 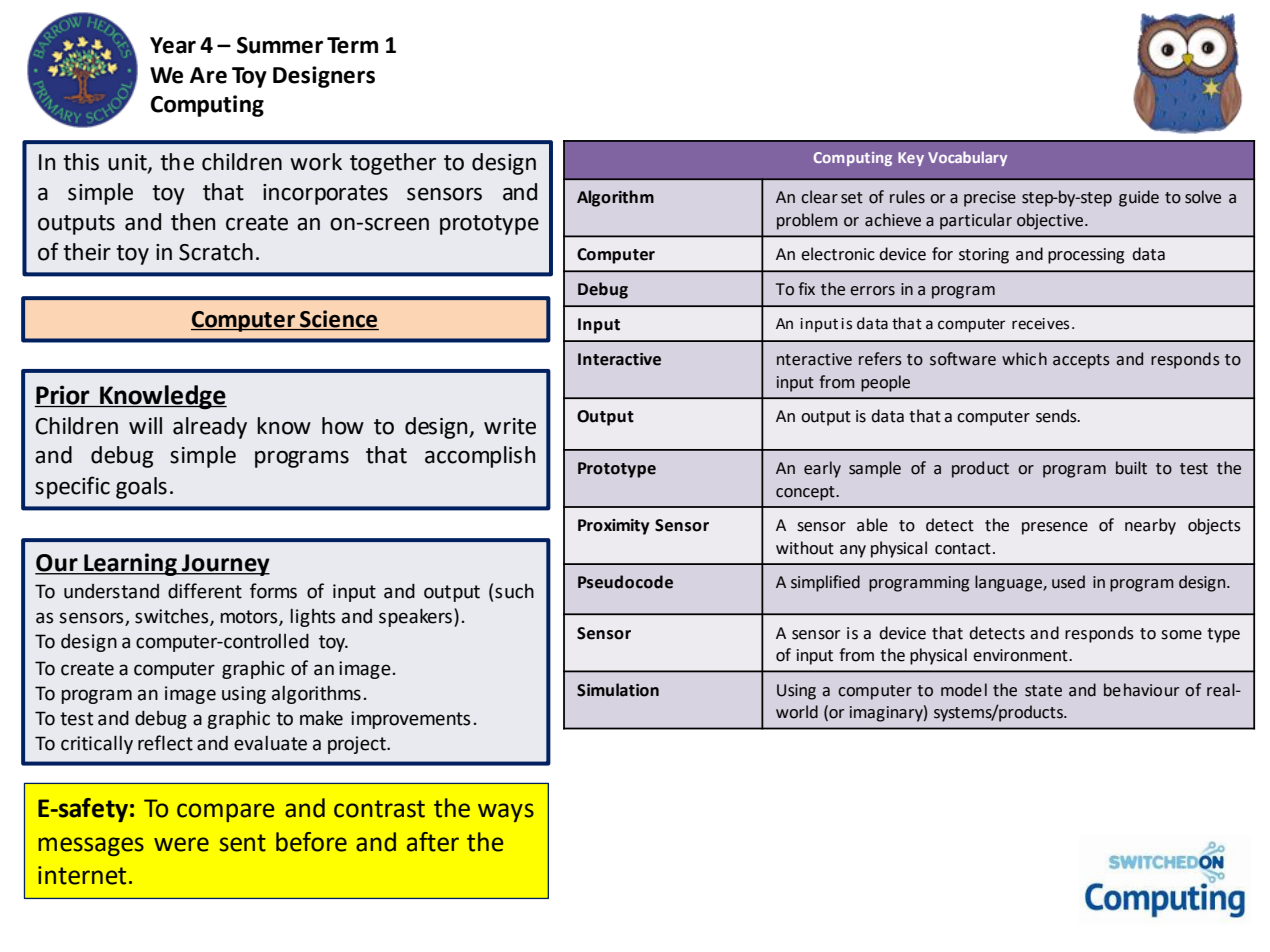 What do you see at coordinates (173, 45) in the screenshot?
I see `Year` at bounding box center [173, 45].
